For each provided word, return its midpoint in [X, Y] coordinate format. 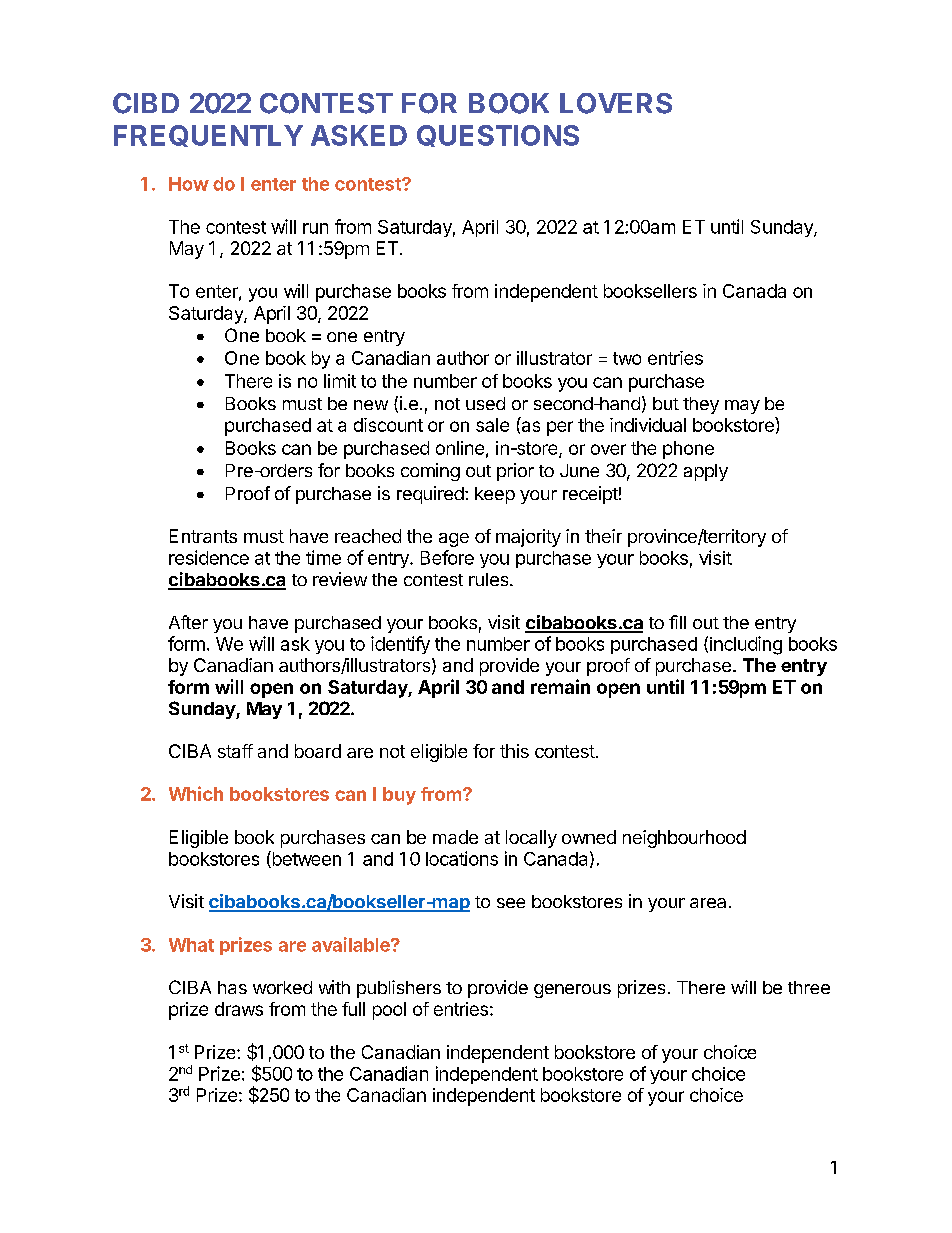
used [485, 403]
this [514, 751]
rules [490, 579]
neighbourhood [684, 839]
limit [340, 381]
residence [209, 557]
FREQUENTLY [208, 136]
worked [282, 987]
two [627, 358]
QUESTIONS [498, 136]
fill [677, 622]
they [701, 405]
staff [235, 751]
